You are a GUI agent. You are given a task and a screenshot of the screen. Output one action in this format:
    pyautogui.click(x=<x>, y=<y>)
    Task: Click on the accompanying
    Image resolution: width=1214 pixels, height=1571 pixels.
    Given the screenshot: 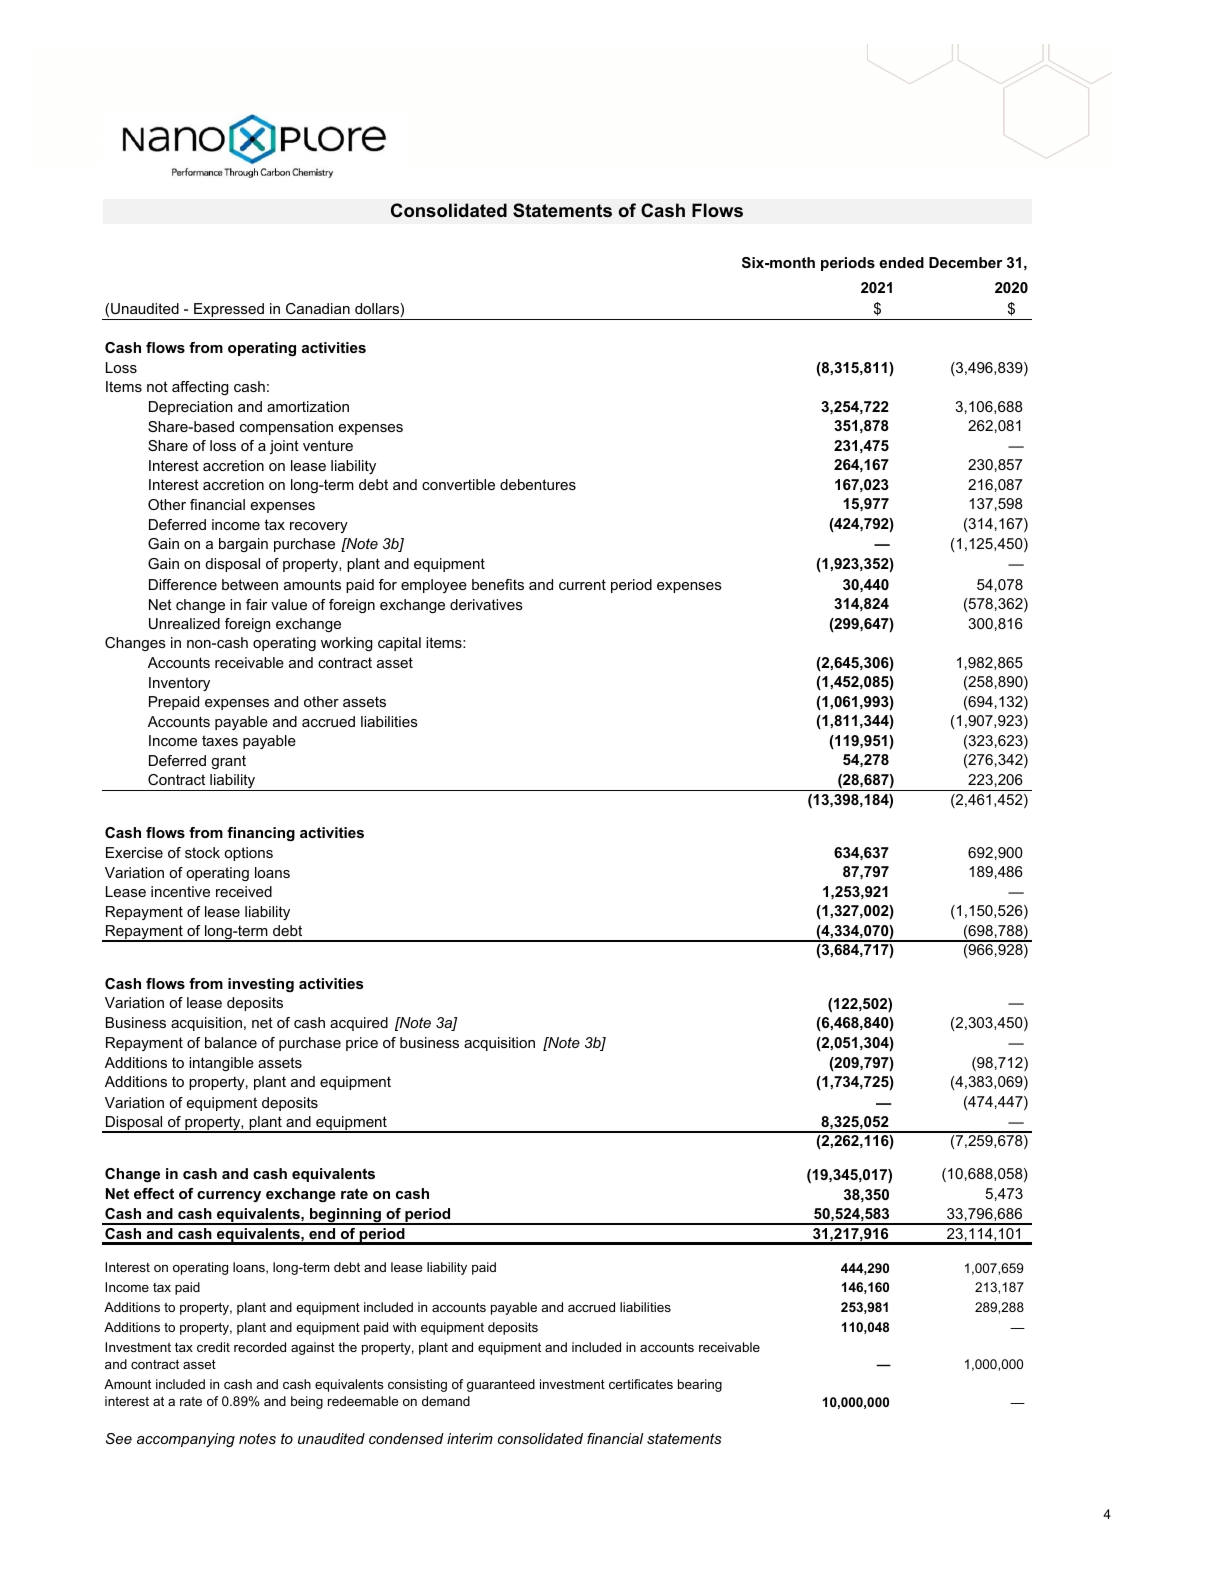 What is the action you would take?
    pyautogui.click(x=186, y=1440)
